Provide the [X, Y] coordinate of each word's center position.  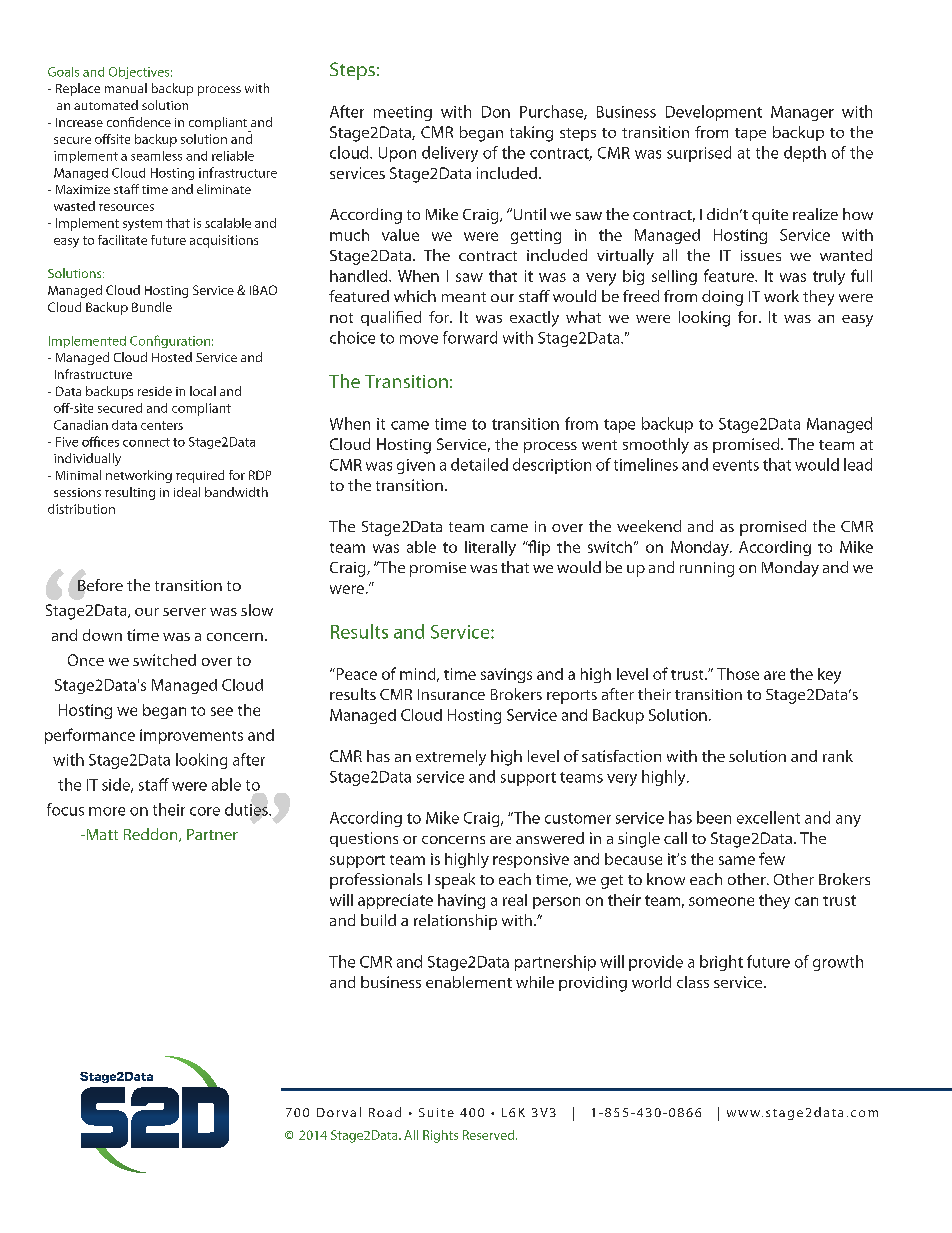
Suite [436, 1112]
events [736, 465]
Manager [802, 113]
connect [146, 442]
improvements [191, 736]
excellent [768, 817]
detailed [479, 464]
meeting [403, 113]
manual [126, 88]
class [693, 982]
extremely [451, 758]
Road [385, 1112]
